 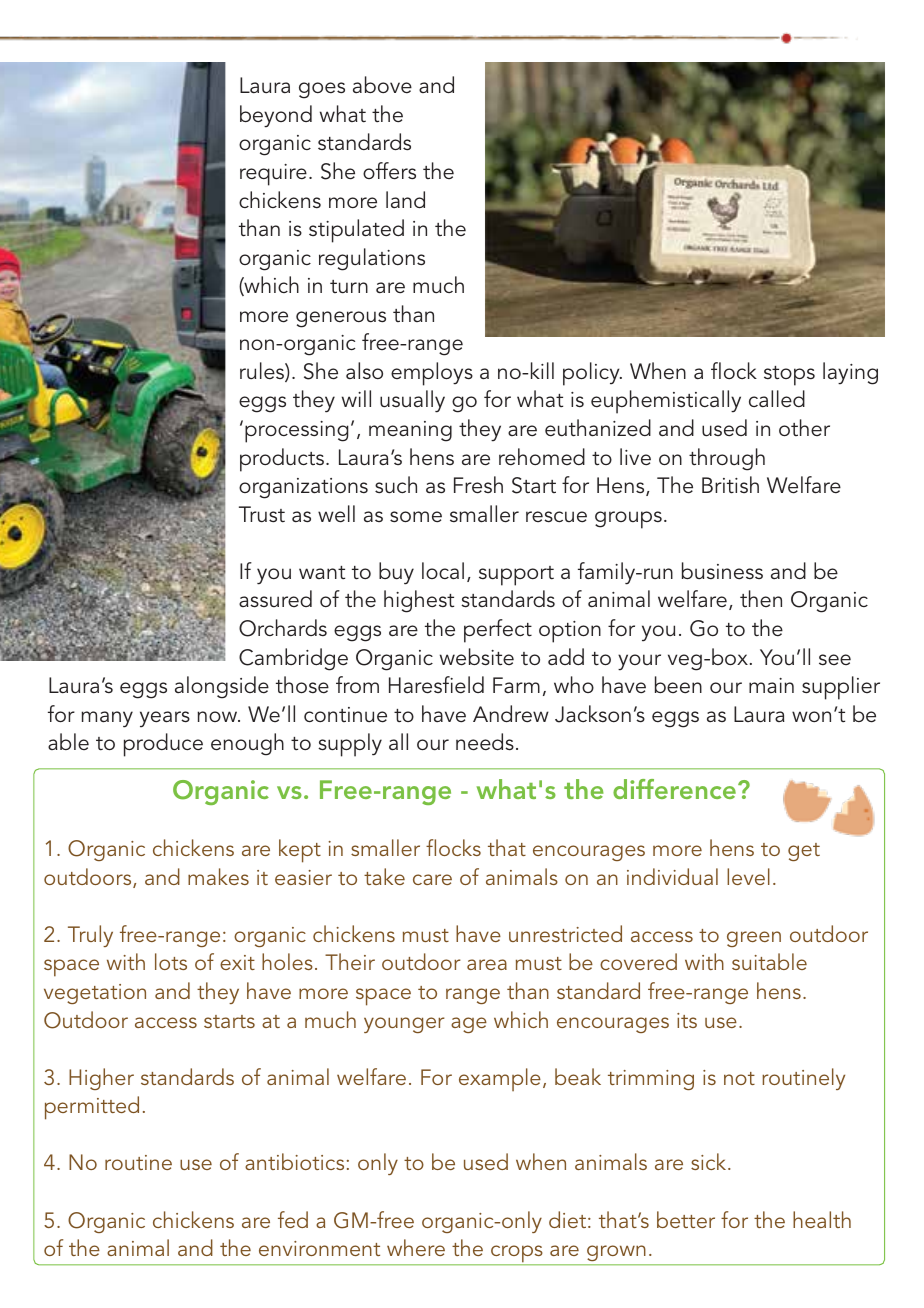 I want to click on alongside, so click(x=222, y=687).
